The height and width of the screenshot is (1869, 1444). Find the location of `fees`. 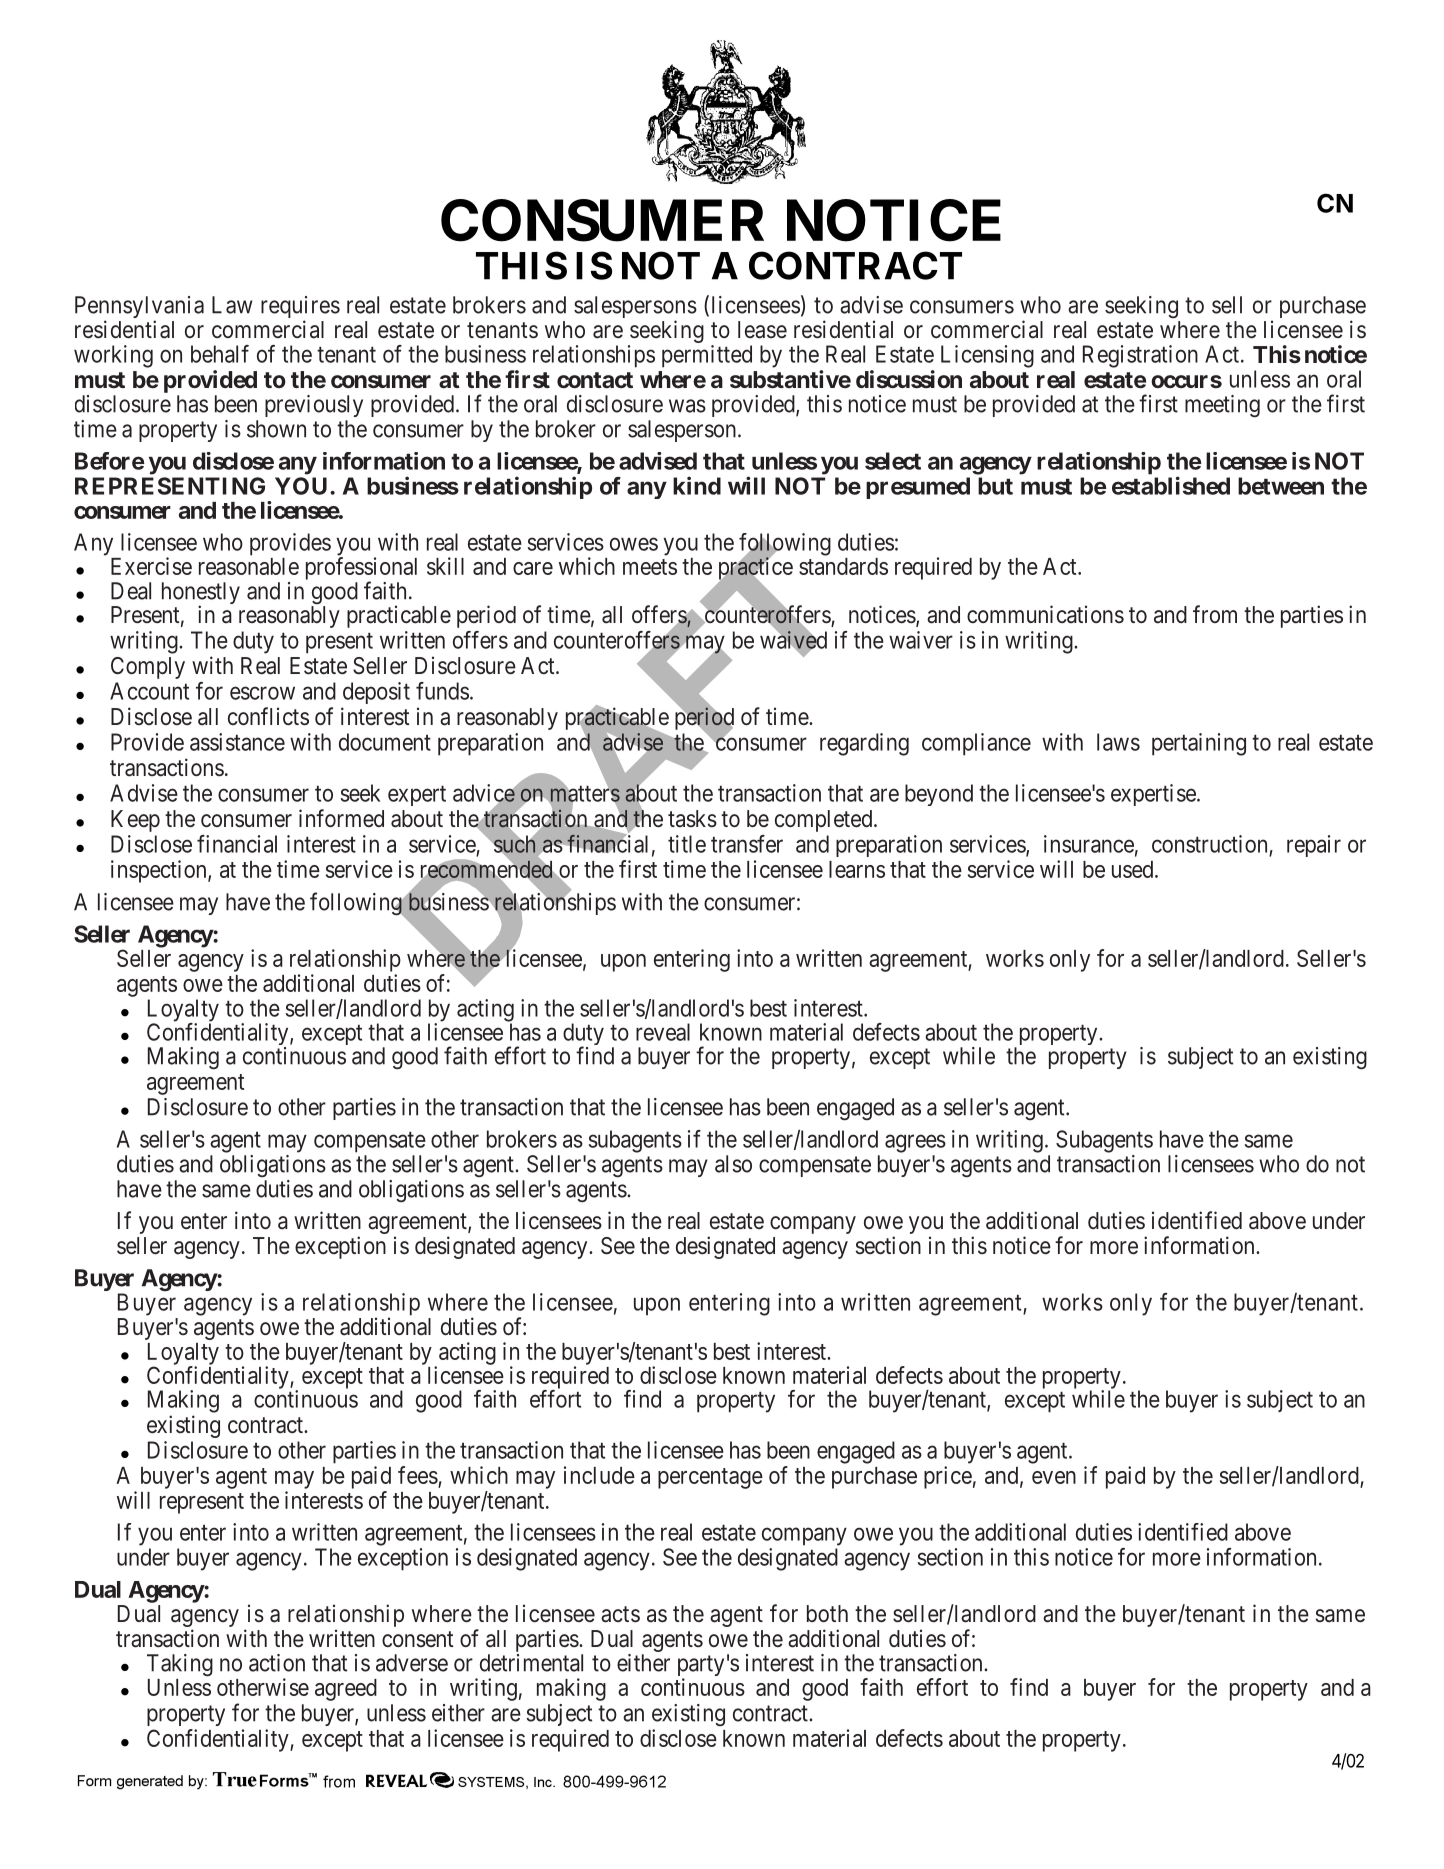

fees is located at coordinates (418, 1475).
